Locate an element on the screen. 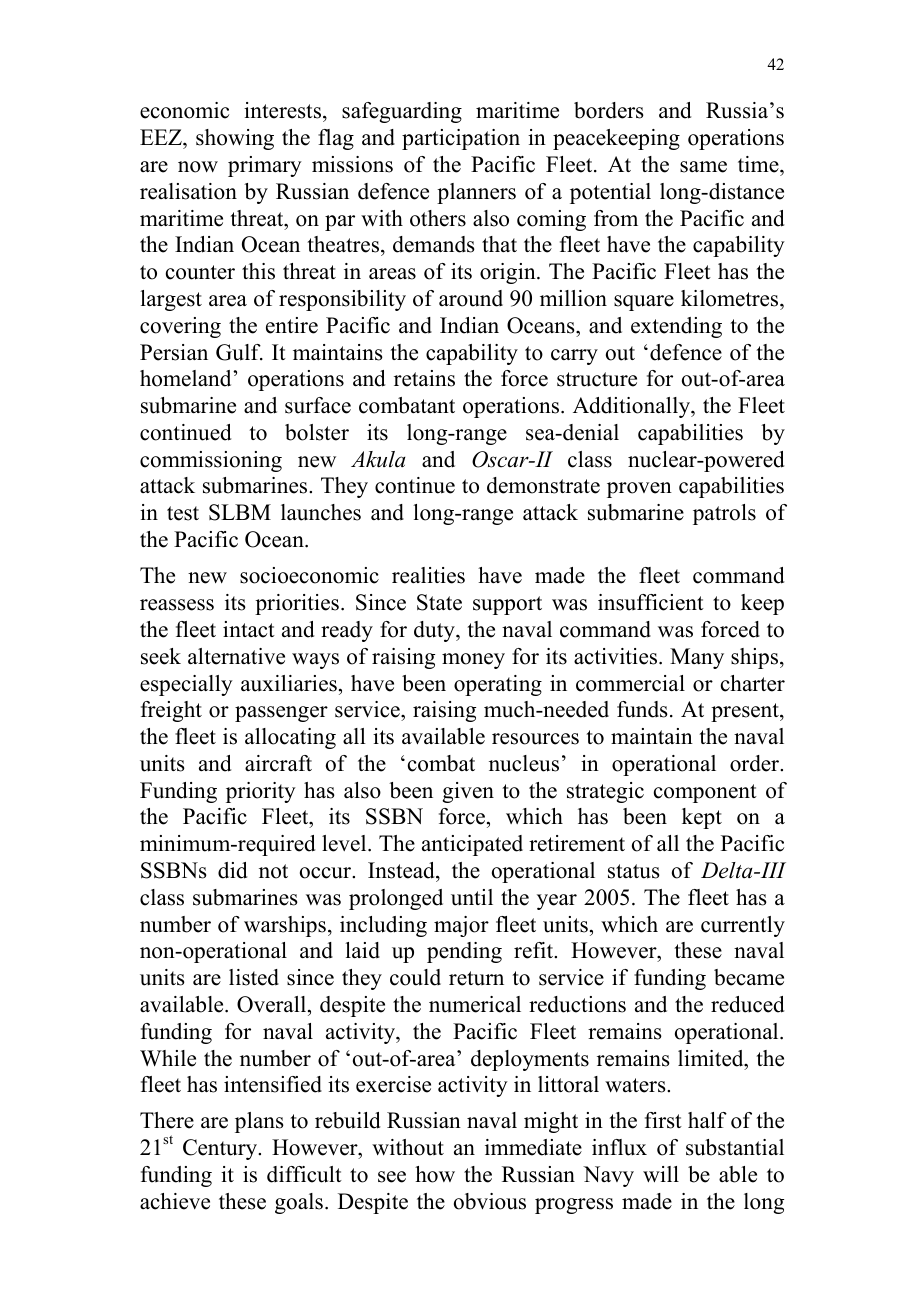  will is located at coordinates (661, 1174).
